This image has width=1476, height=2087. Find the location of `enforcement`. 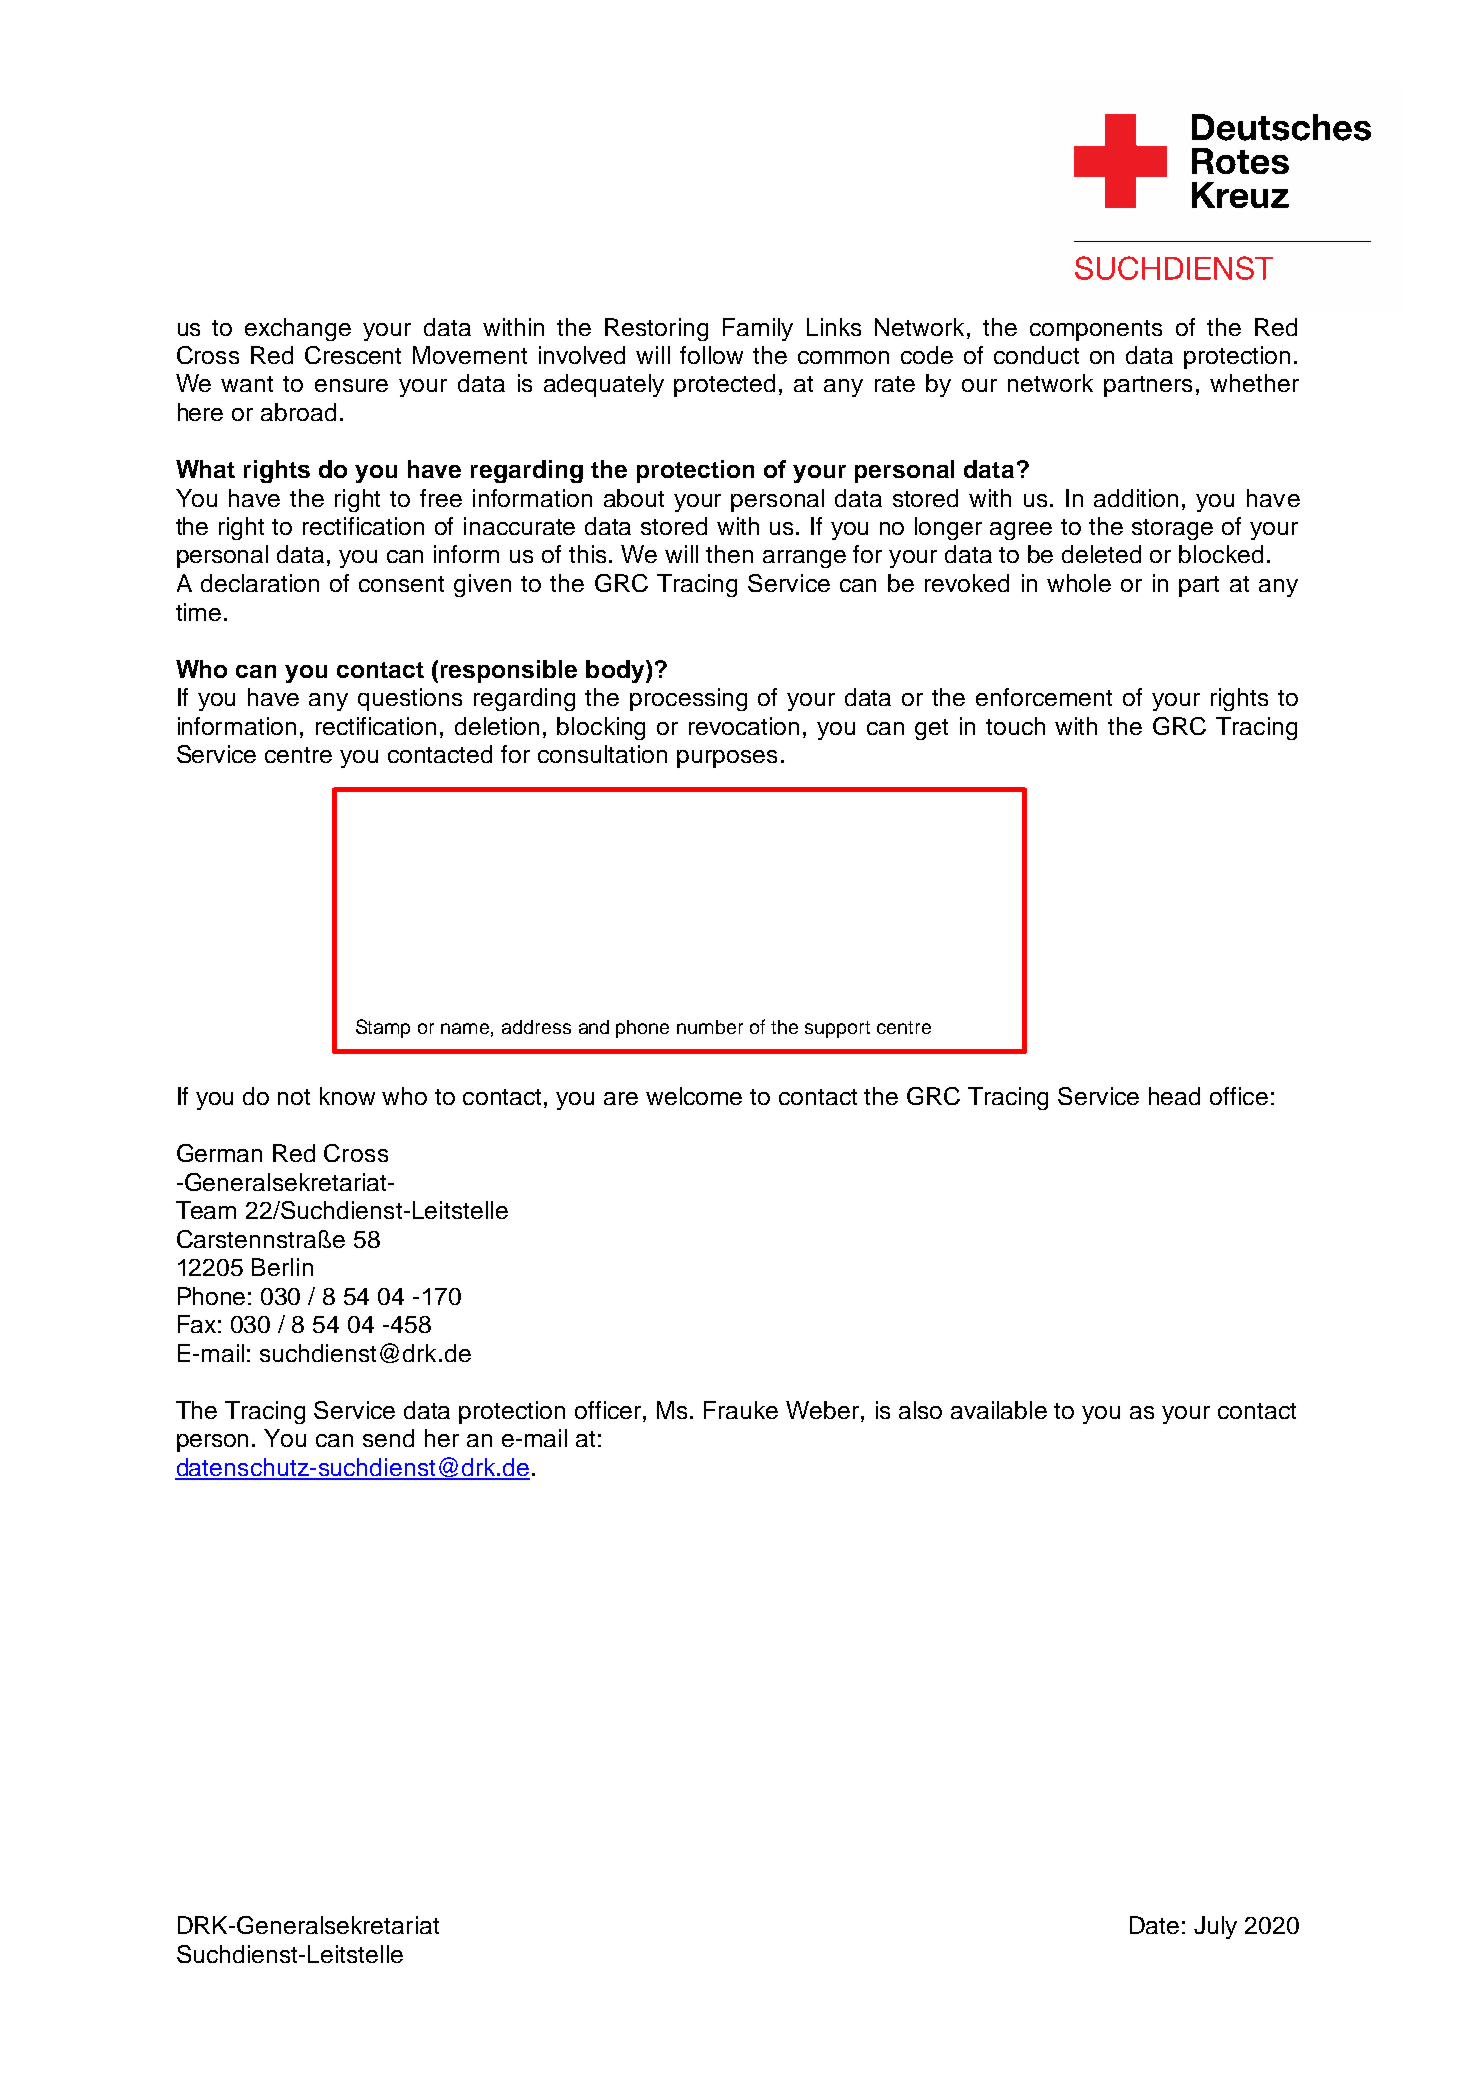

enforcement is located at coordinates (1044, 697).
